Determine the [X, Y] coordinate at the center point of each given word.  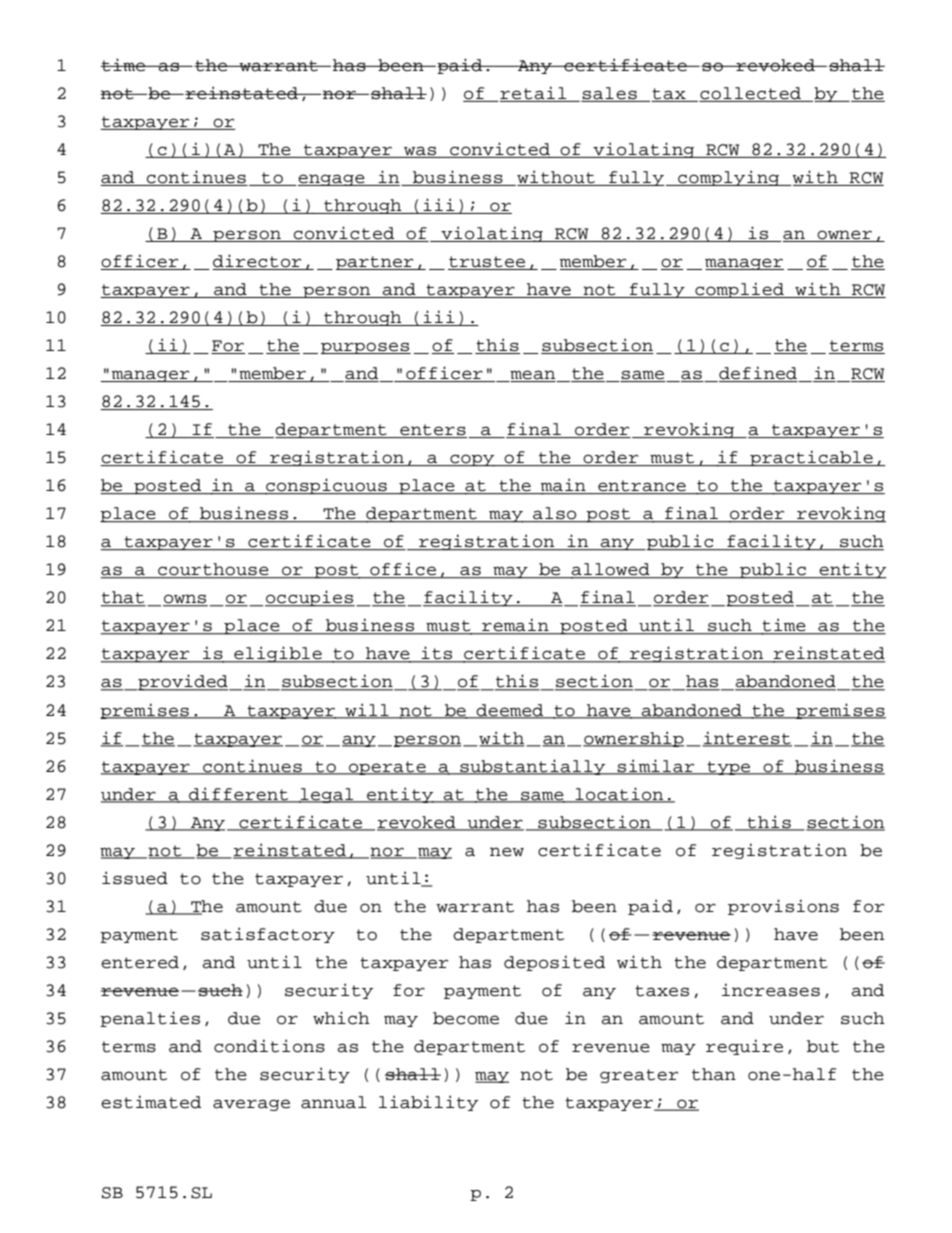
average [251, 1105]
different [239, 794]
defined [758, 374]
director [258, 262]
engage [332, 180]
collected [751, 94]
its [437, 654]
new [507, 852]
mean [533, 376]
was [420, 152]
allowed [611, 570]
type [729, 768]
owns [185, 600]
